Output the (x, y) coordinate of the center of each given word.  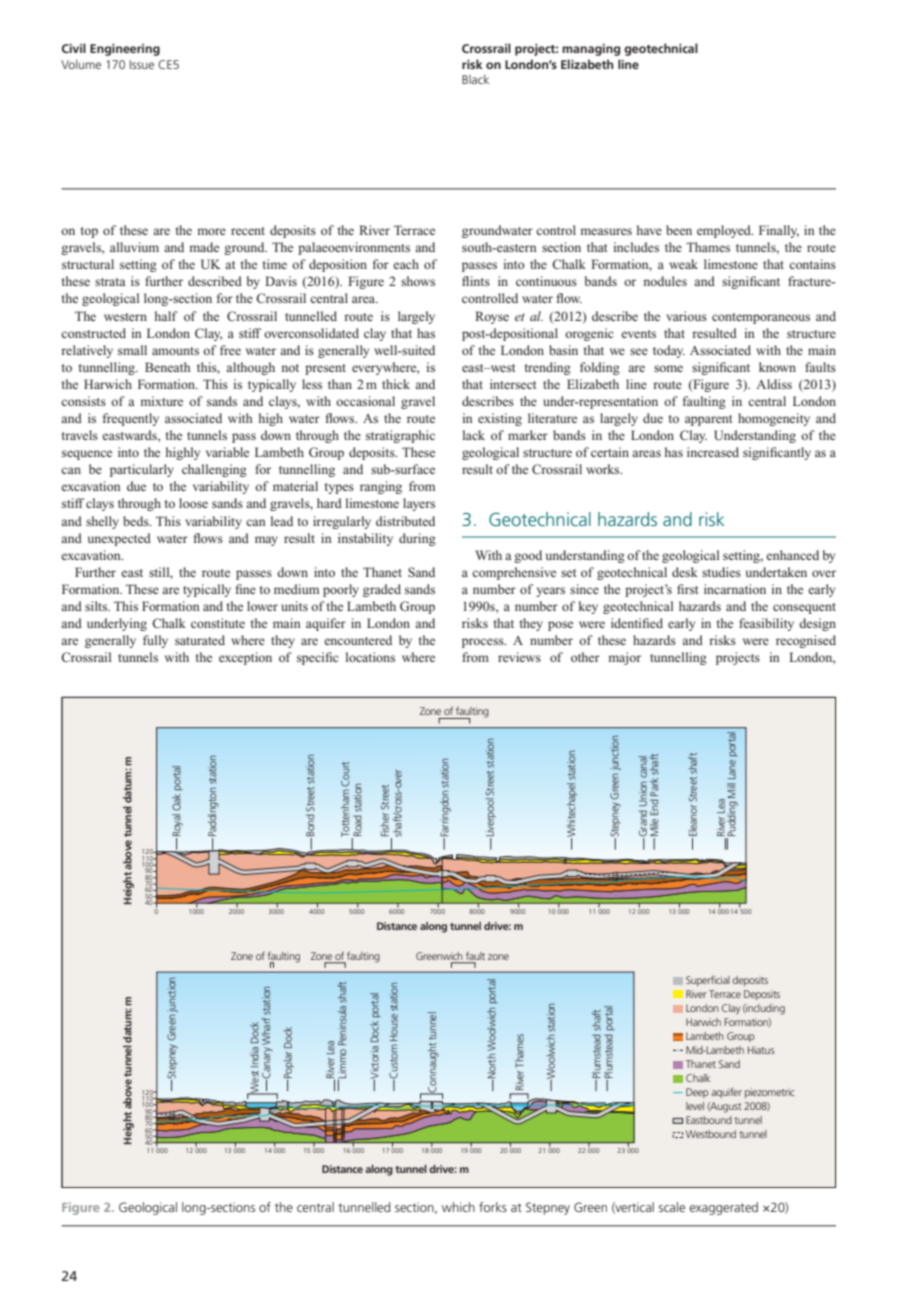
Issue (142, 64)
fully (155, 641)
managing (591, 50)
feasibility (766, 624)
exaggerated (723, 1208)
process (484, 643)
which (458, 1207)
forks (493, 1207)
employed (725, 231)
